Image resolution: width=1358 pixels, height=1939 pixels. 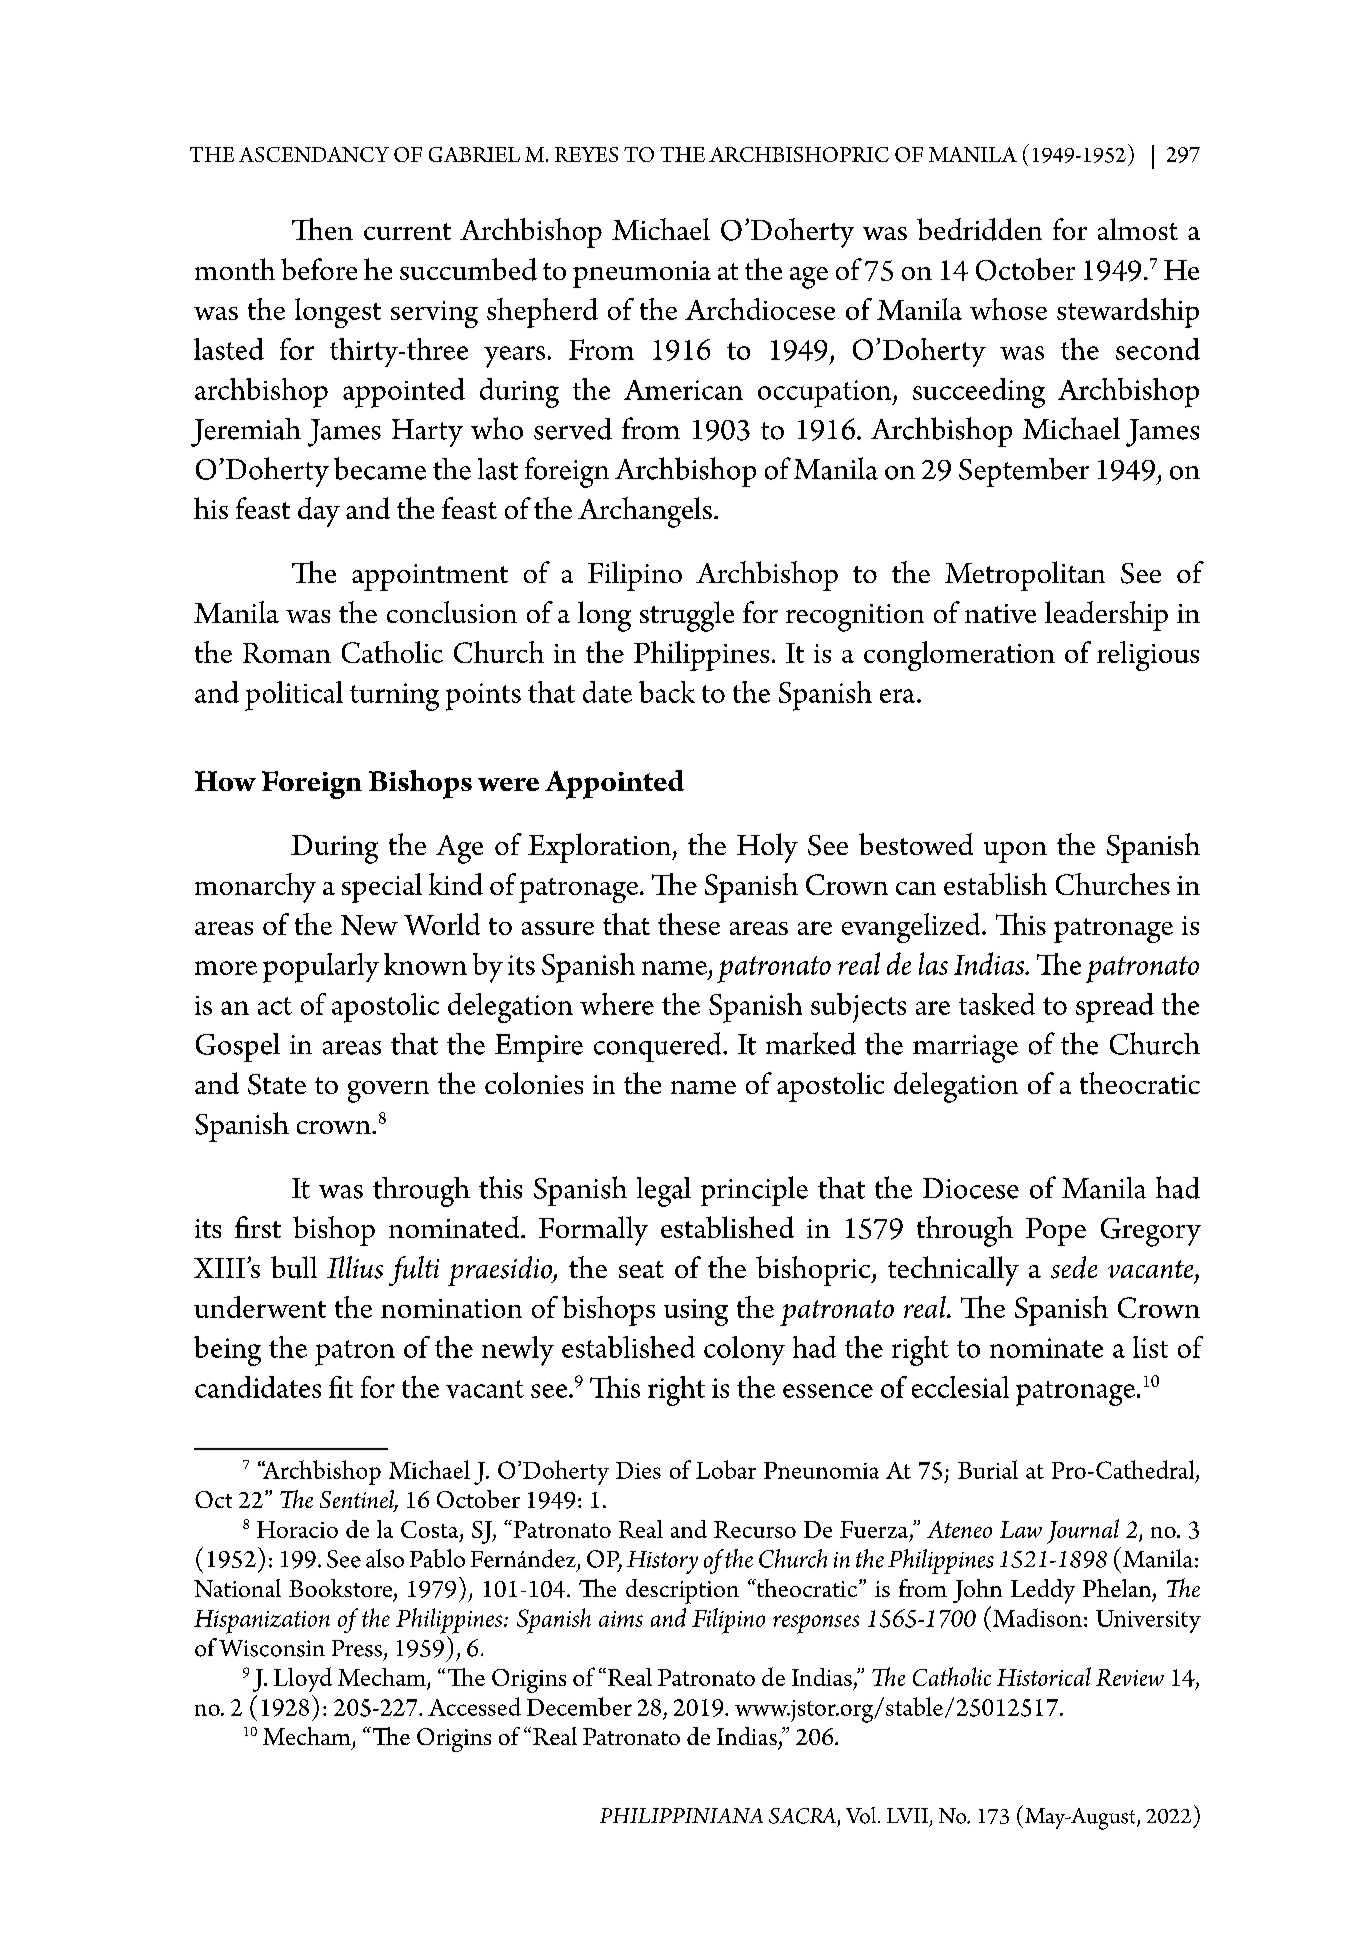 What do you see at coordinates (997, 1004) in the document?
I see `tasked` at bounding box center [997, 1004].
